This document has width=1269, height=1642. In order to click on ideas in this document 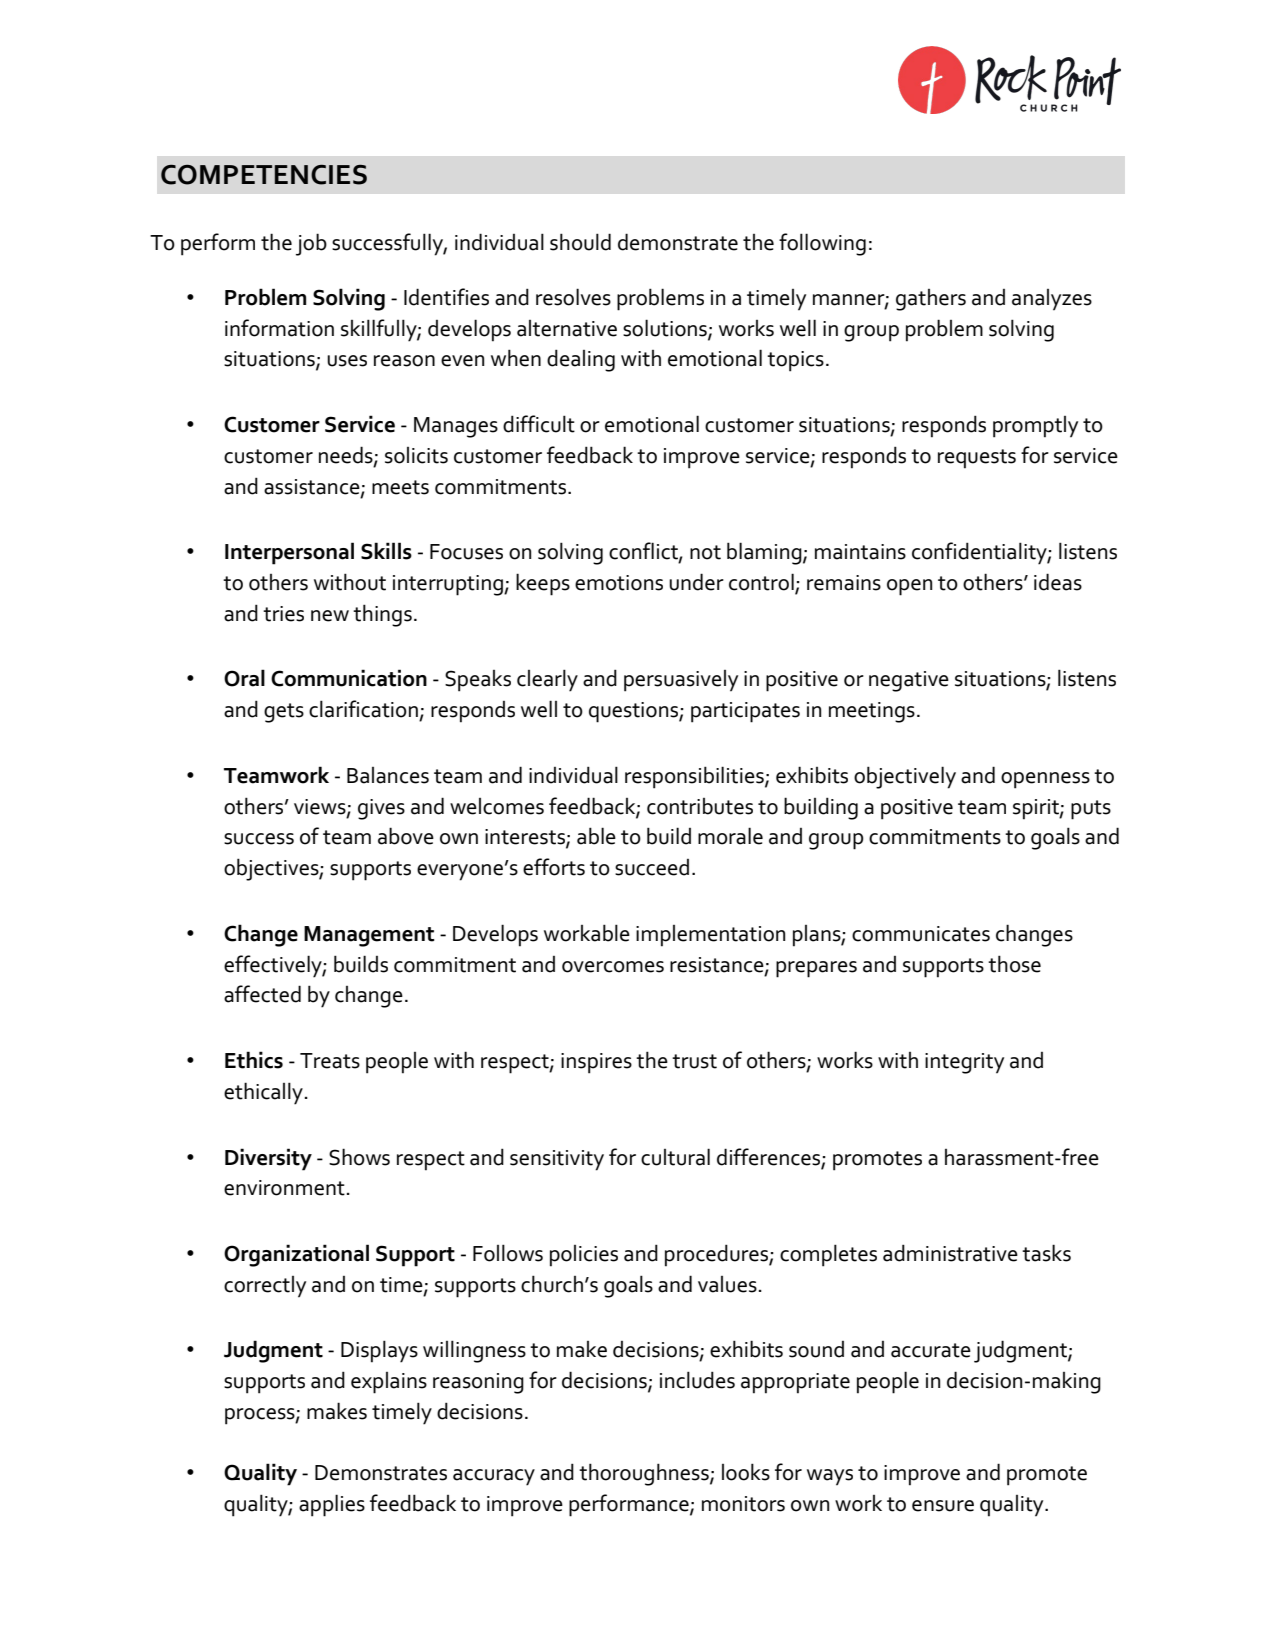, I will do `click(1058, 582)`.
